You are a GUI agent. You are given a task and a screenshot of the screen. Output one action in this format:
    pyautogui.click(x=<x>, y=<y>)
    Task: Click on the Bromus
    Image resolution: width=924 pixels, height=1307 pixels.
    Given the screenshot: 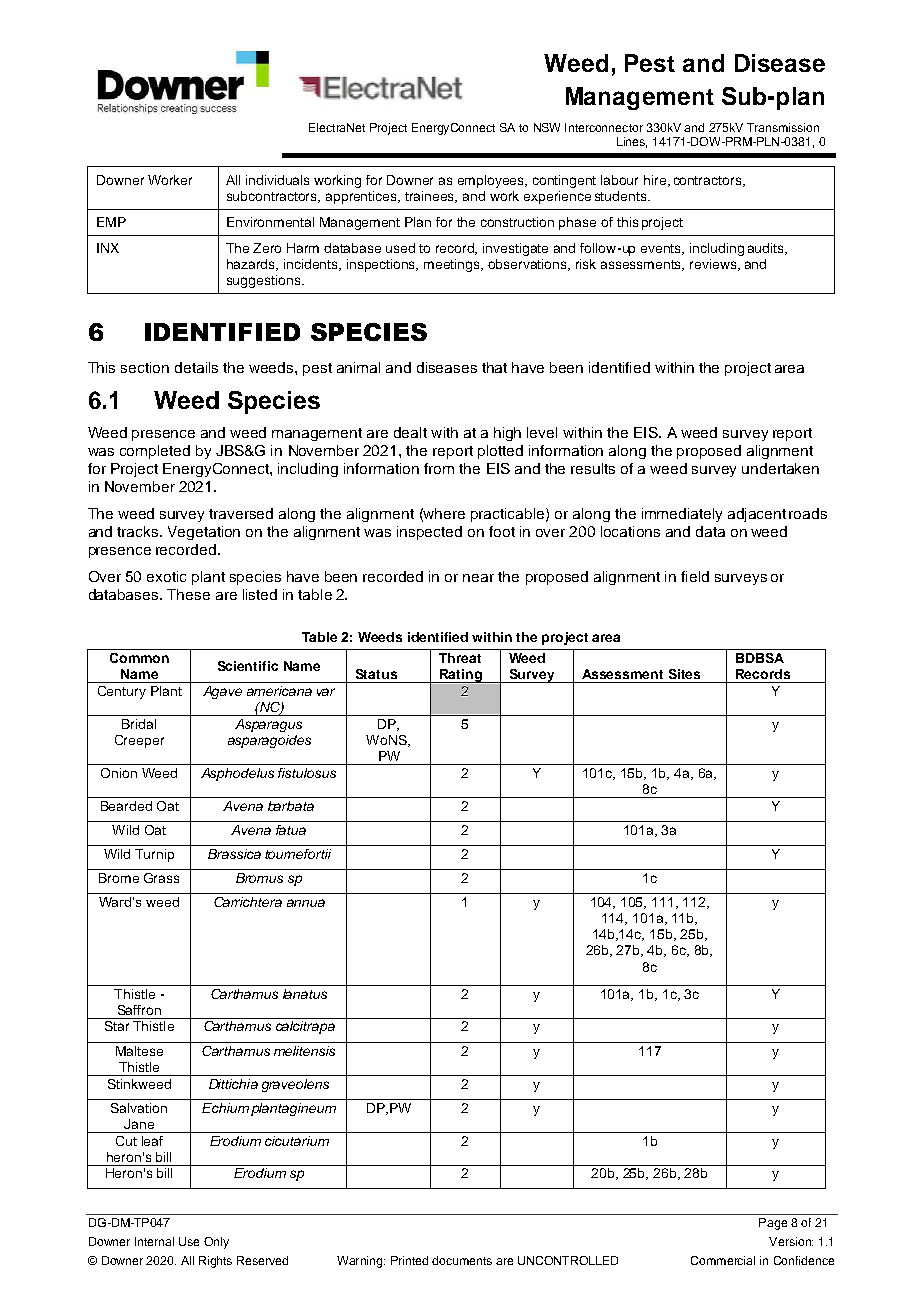 What is the action you would take?
    pyautogui.click(x=259, y=878)
